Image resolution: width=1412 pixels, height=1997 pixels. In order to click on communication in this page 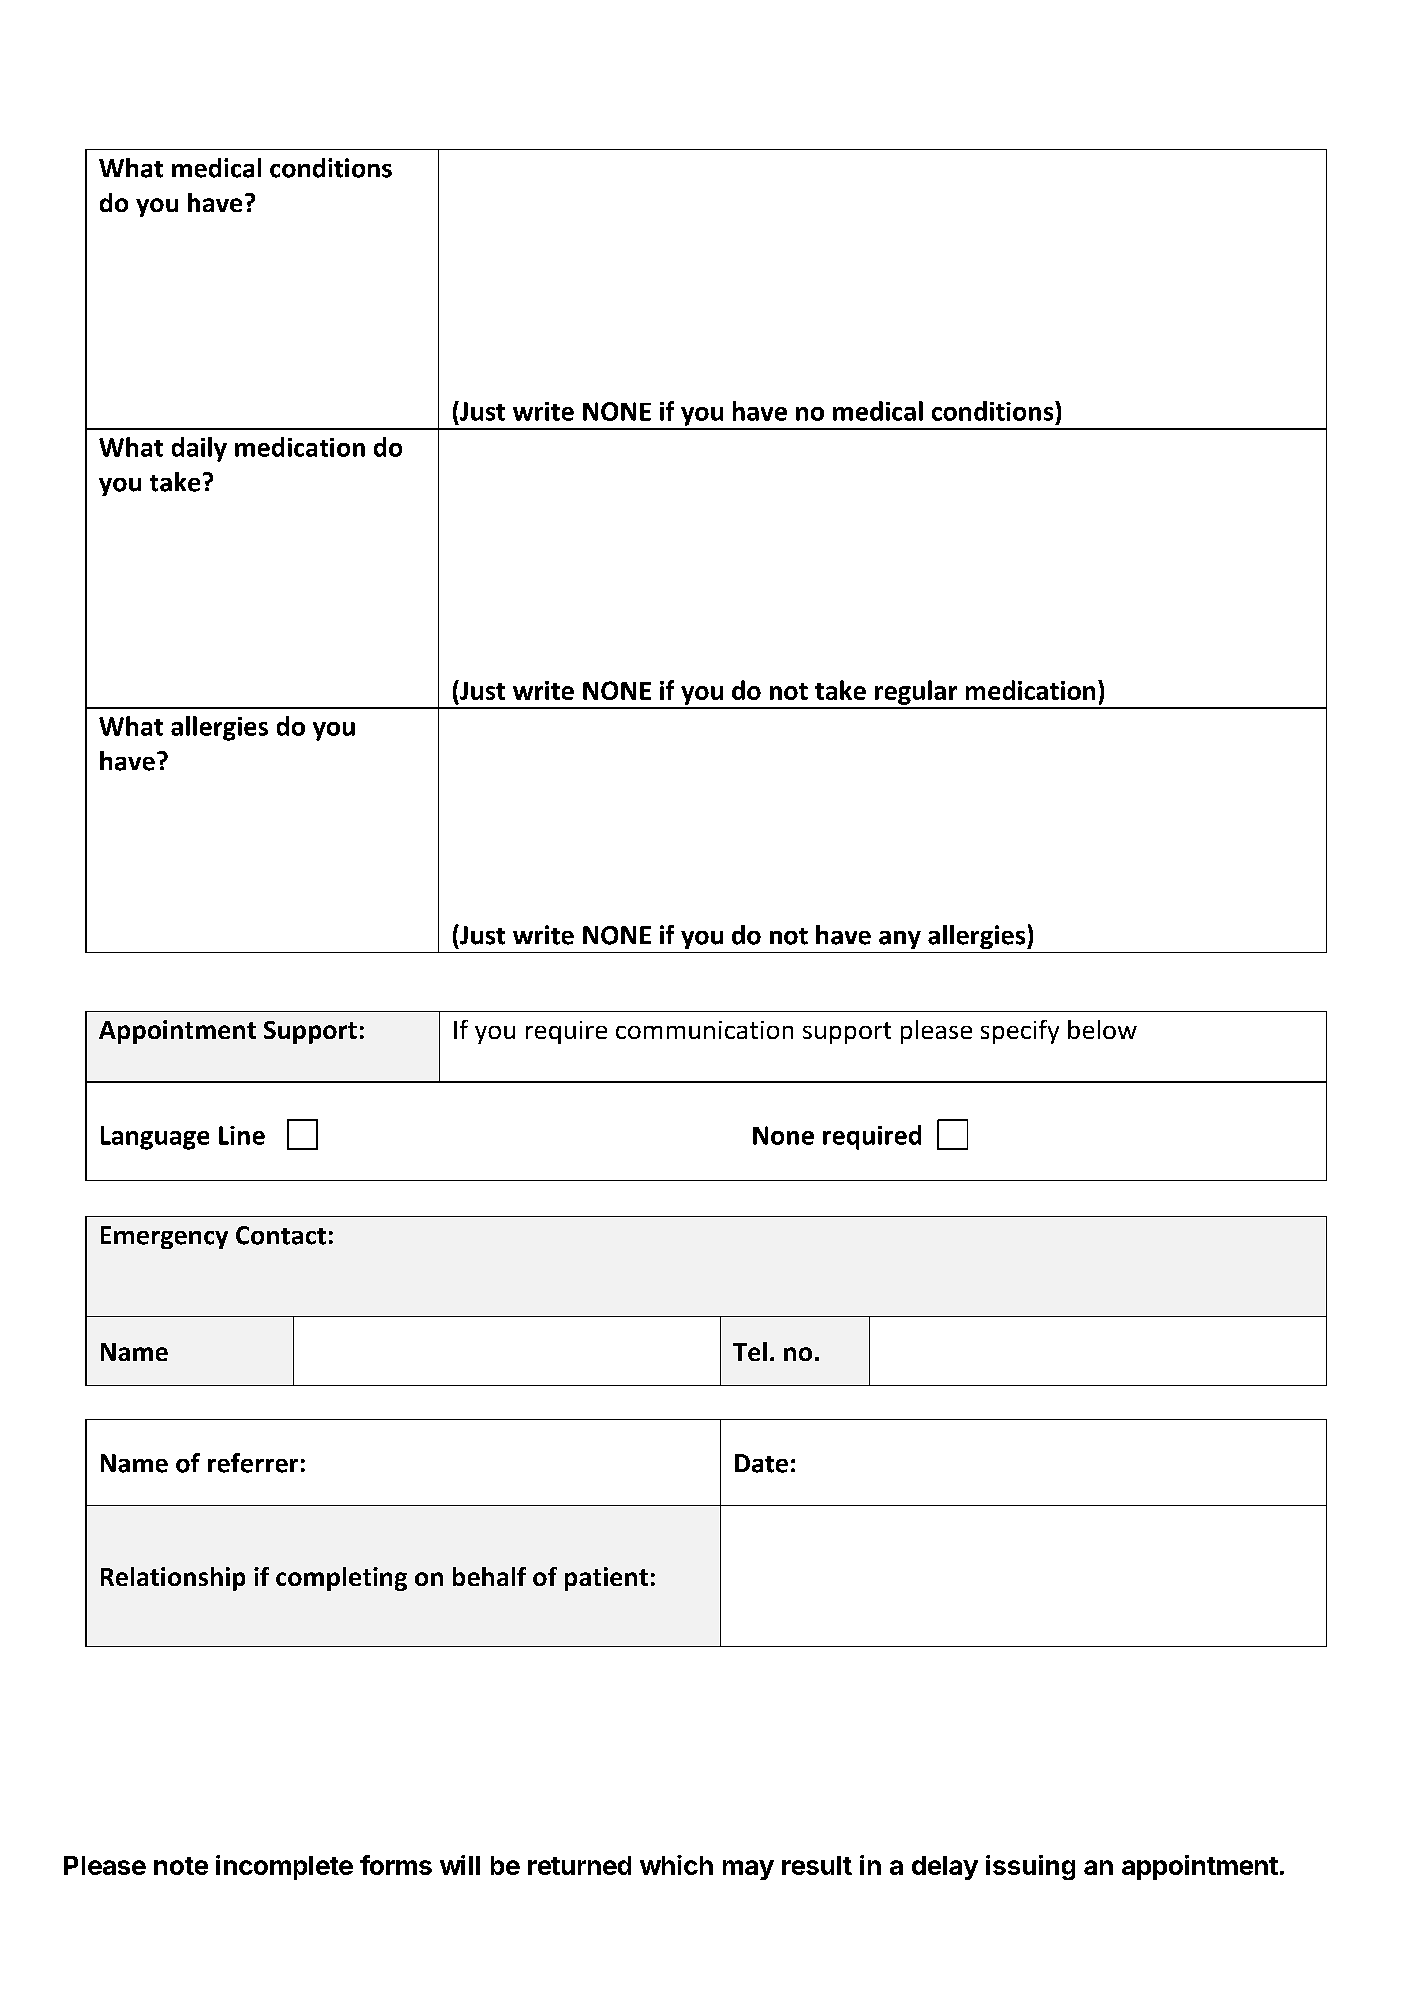, I will do `click(704, 1030)`.
